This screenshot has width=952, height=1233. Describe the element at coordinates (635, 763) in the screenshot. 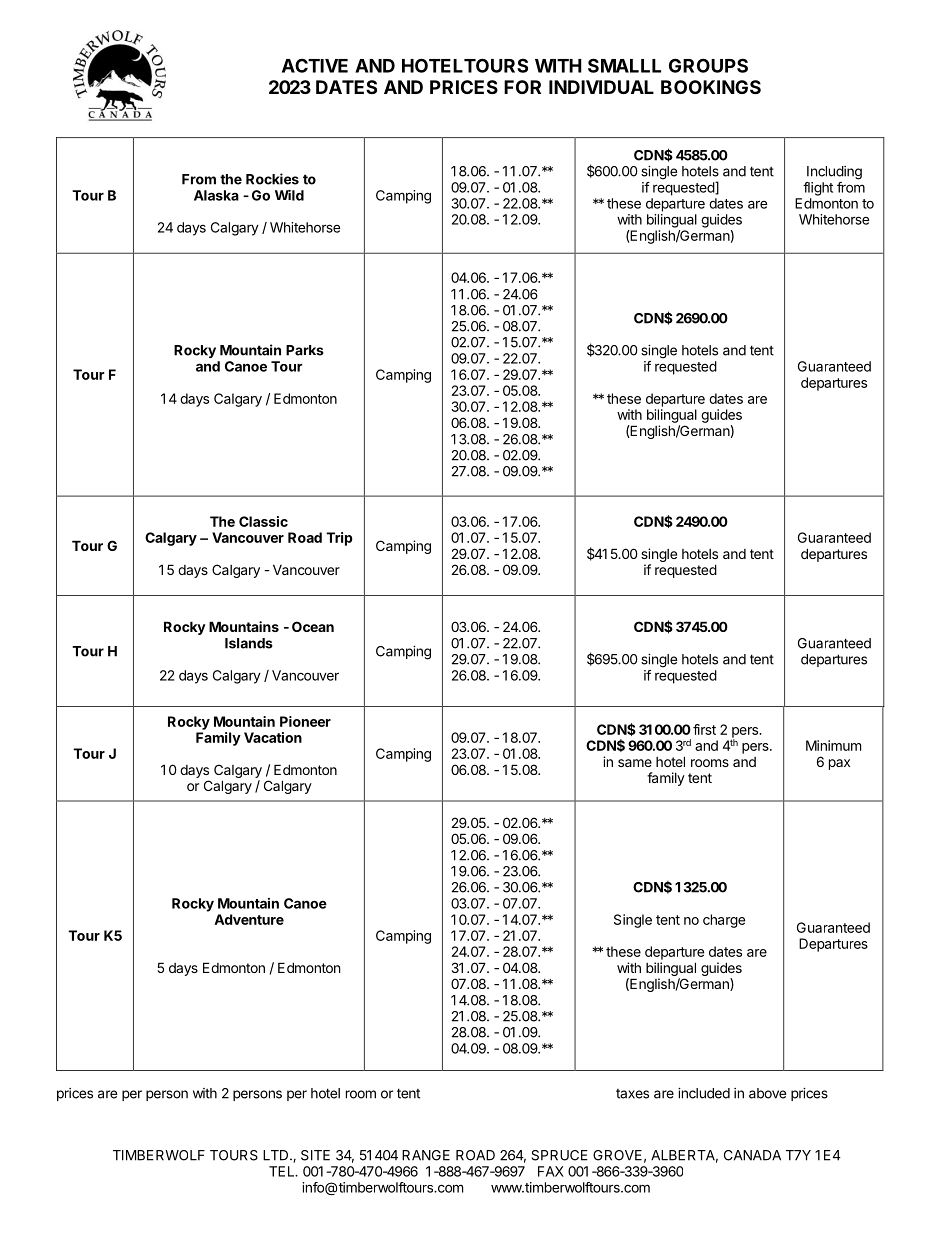

I see `same` at that location.
